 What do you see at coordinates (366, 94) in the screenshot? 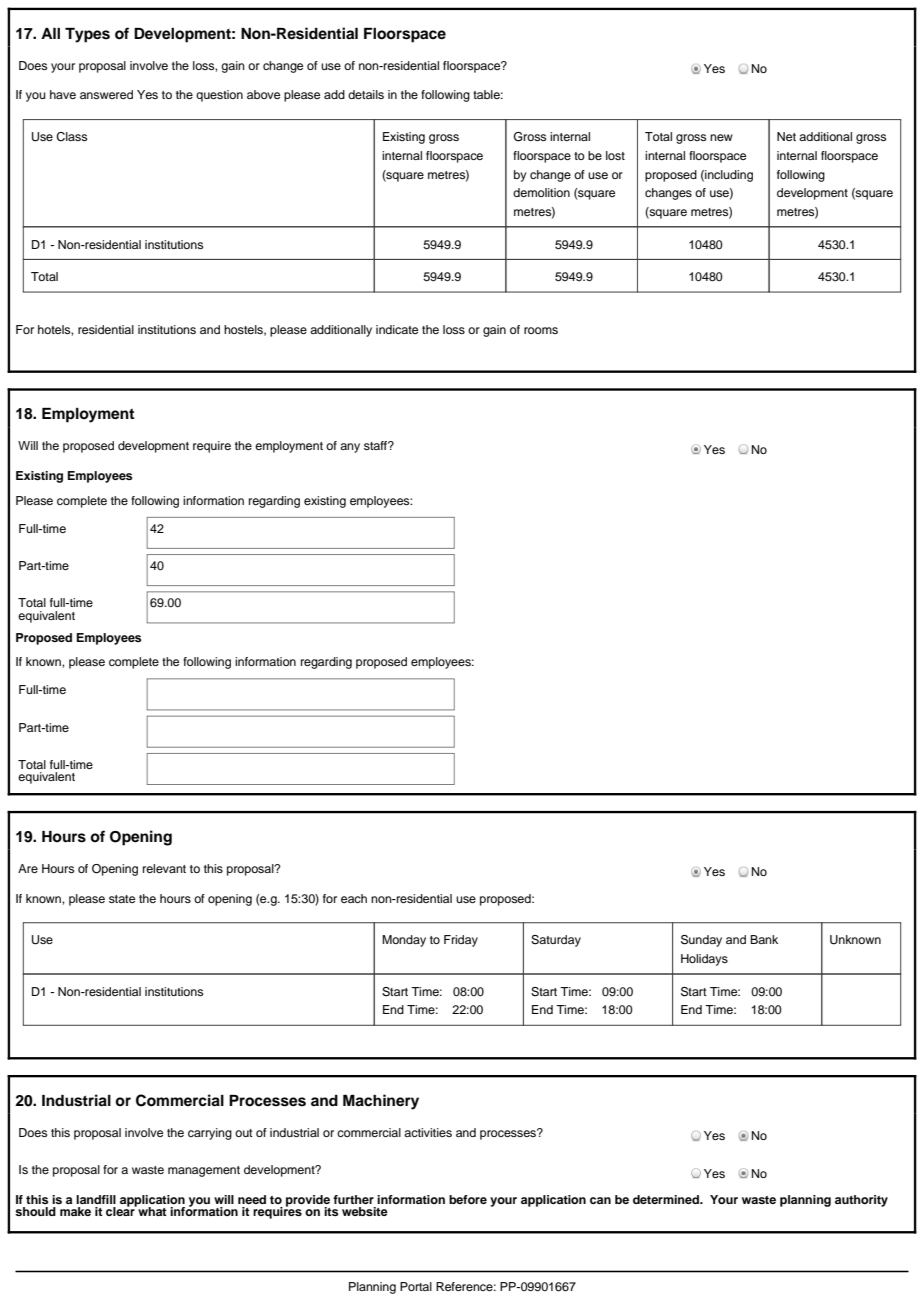
I see `details` at bounding box center [366, 94].
